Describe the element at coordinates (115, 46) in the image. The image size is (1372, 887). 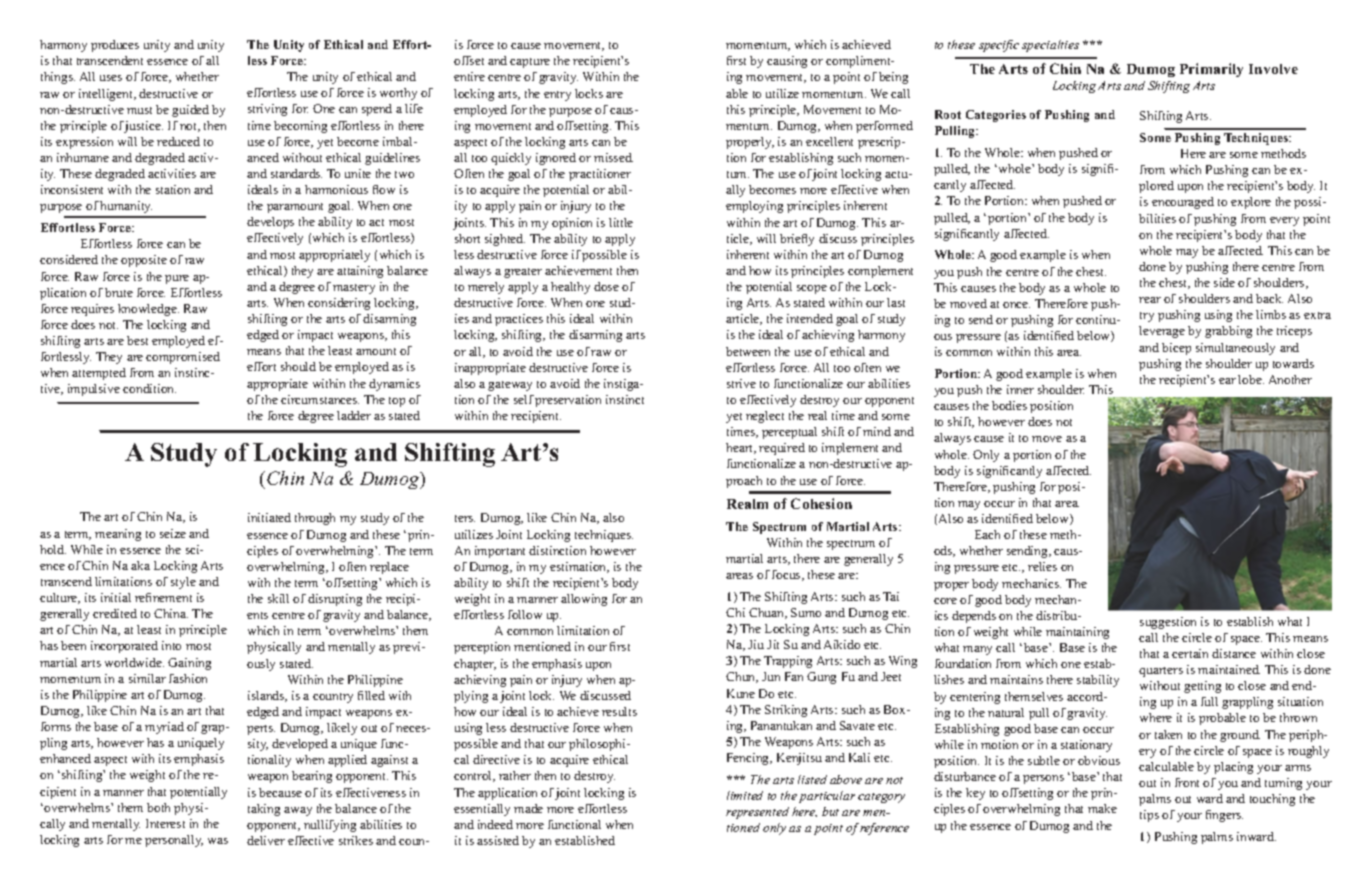
I see `produces` at that location.
